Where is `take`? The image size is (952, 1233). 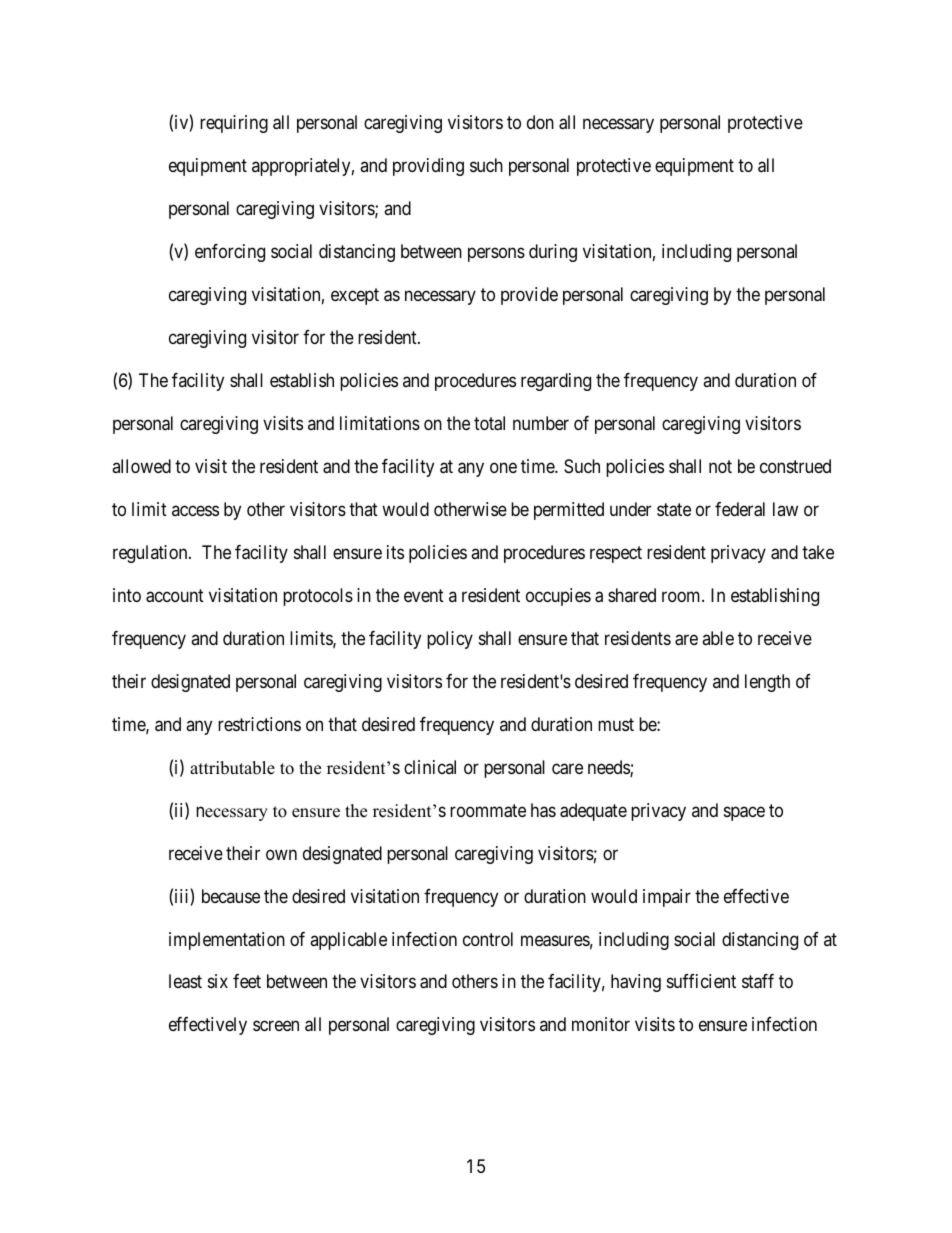
take is located at coordinates (818, 552).
